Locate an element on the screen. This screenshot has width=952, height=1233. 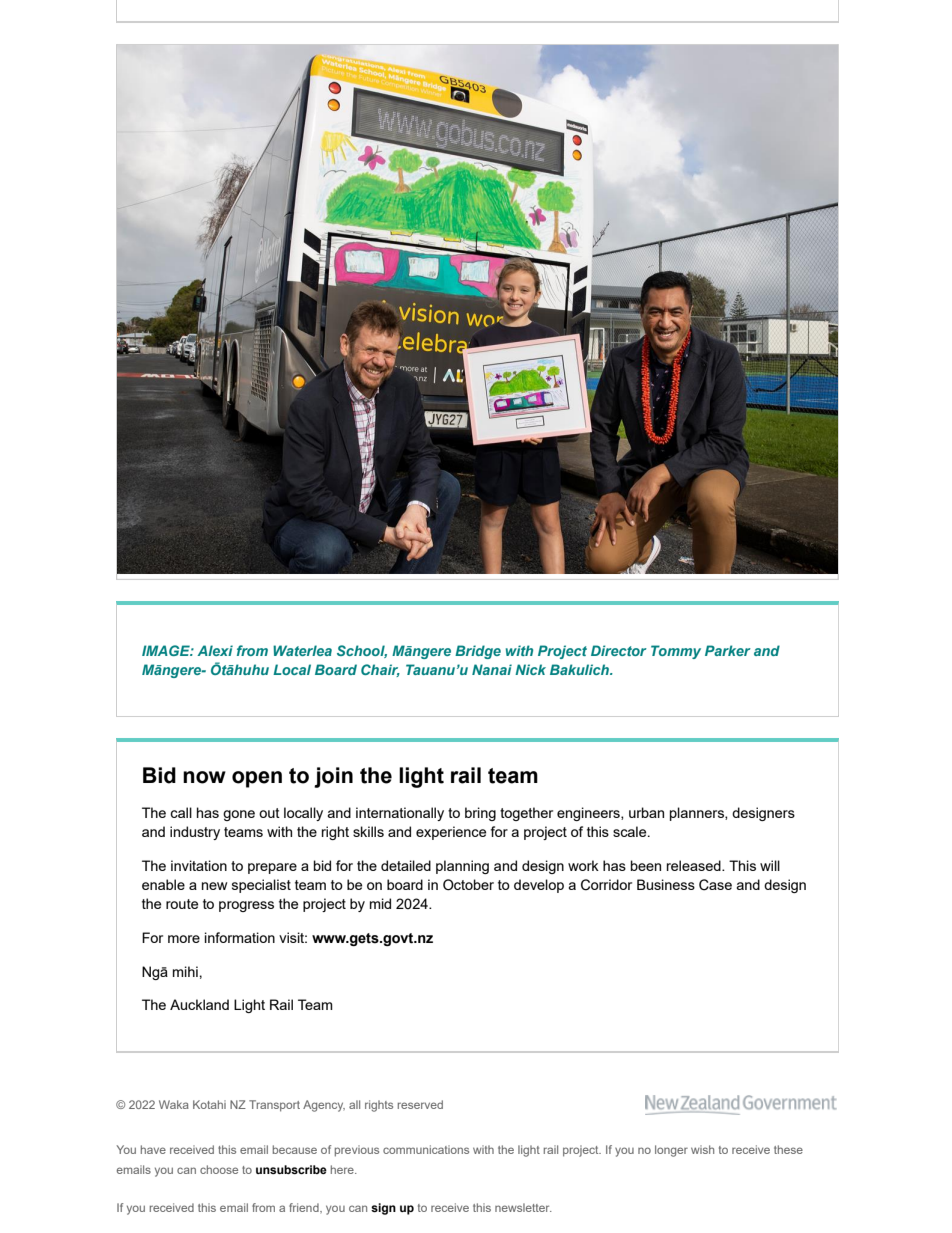
reserved is located at coordinates (420, 1104).
